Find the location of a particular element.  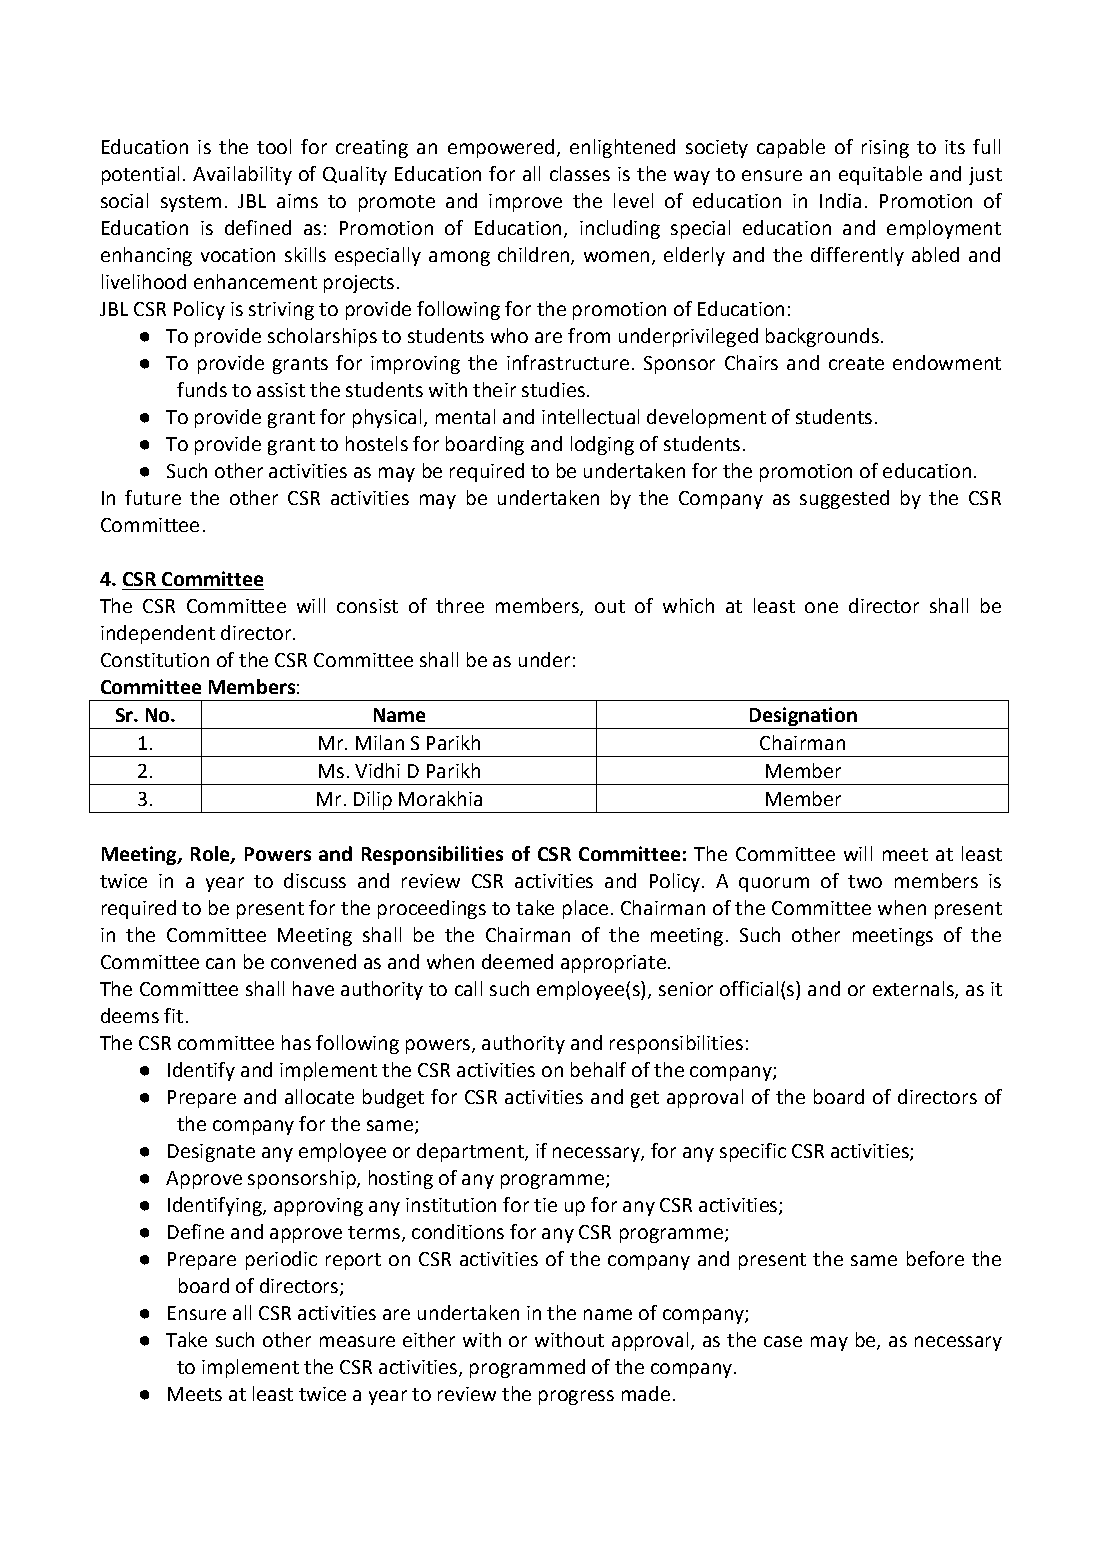

classes is located at coordinates (580, 173).
